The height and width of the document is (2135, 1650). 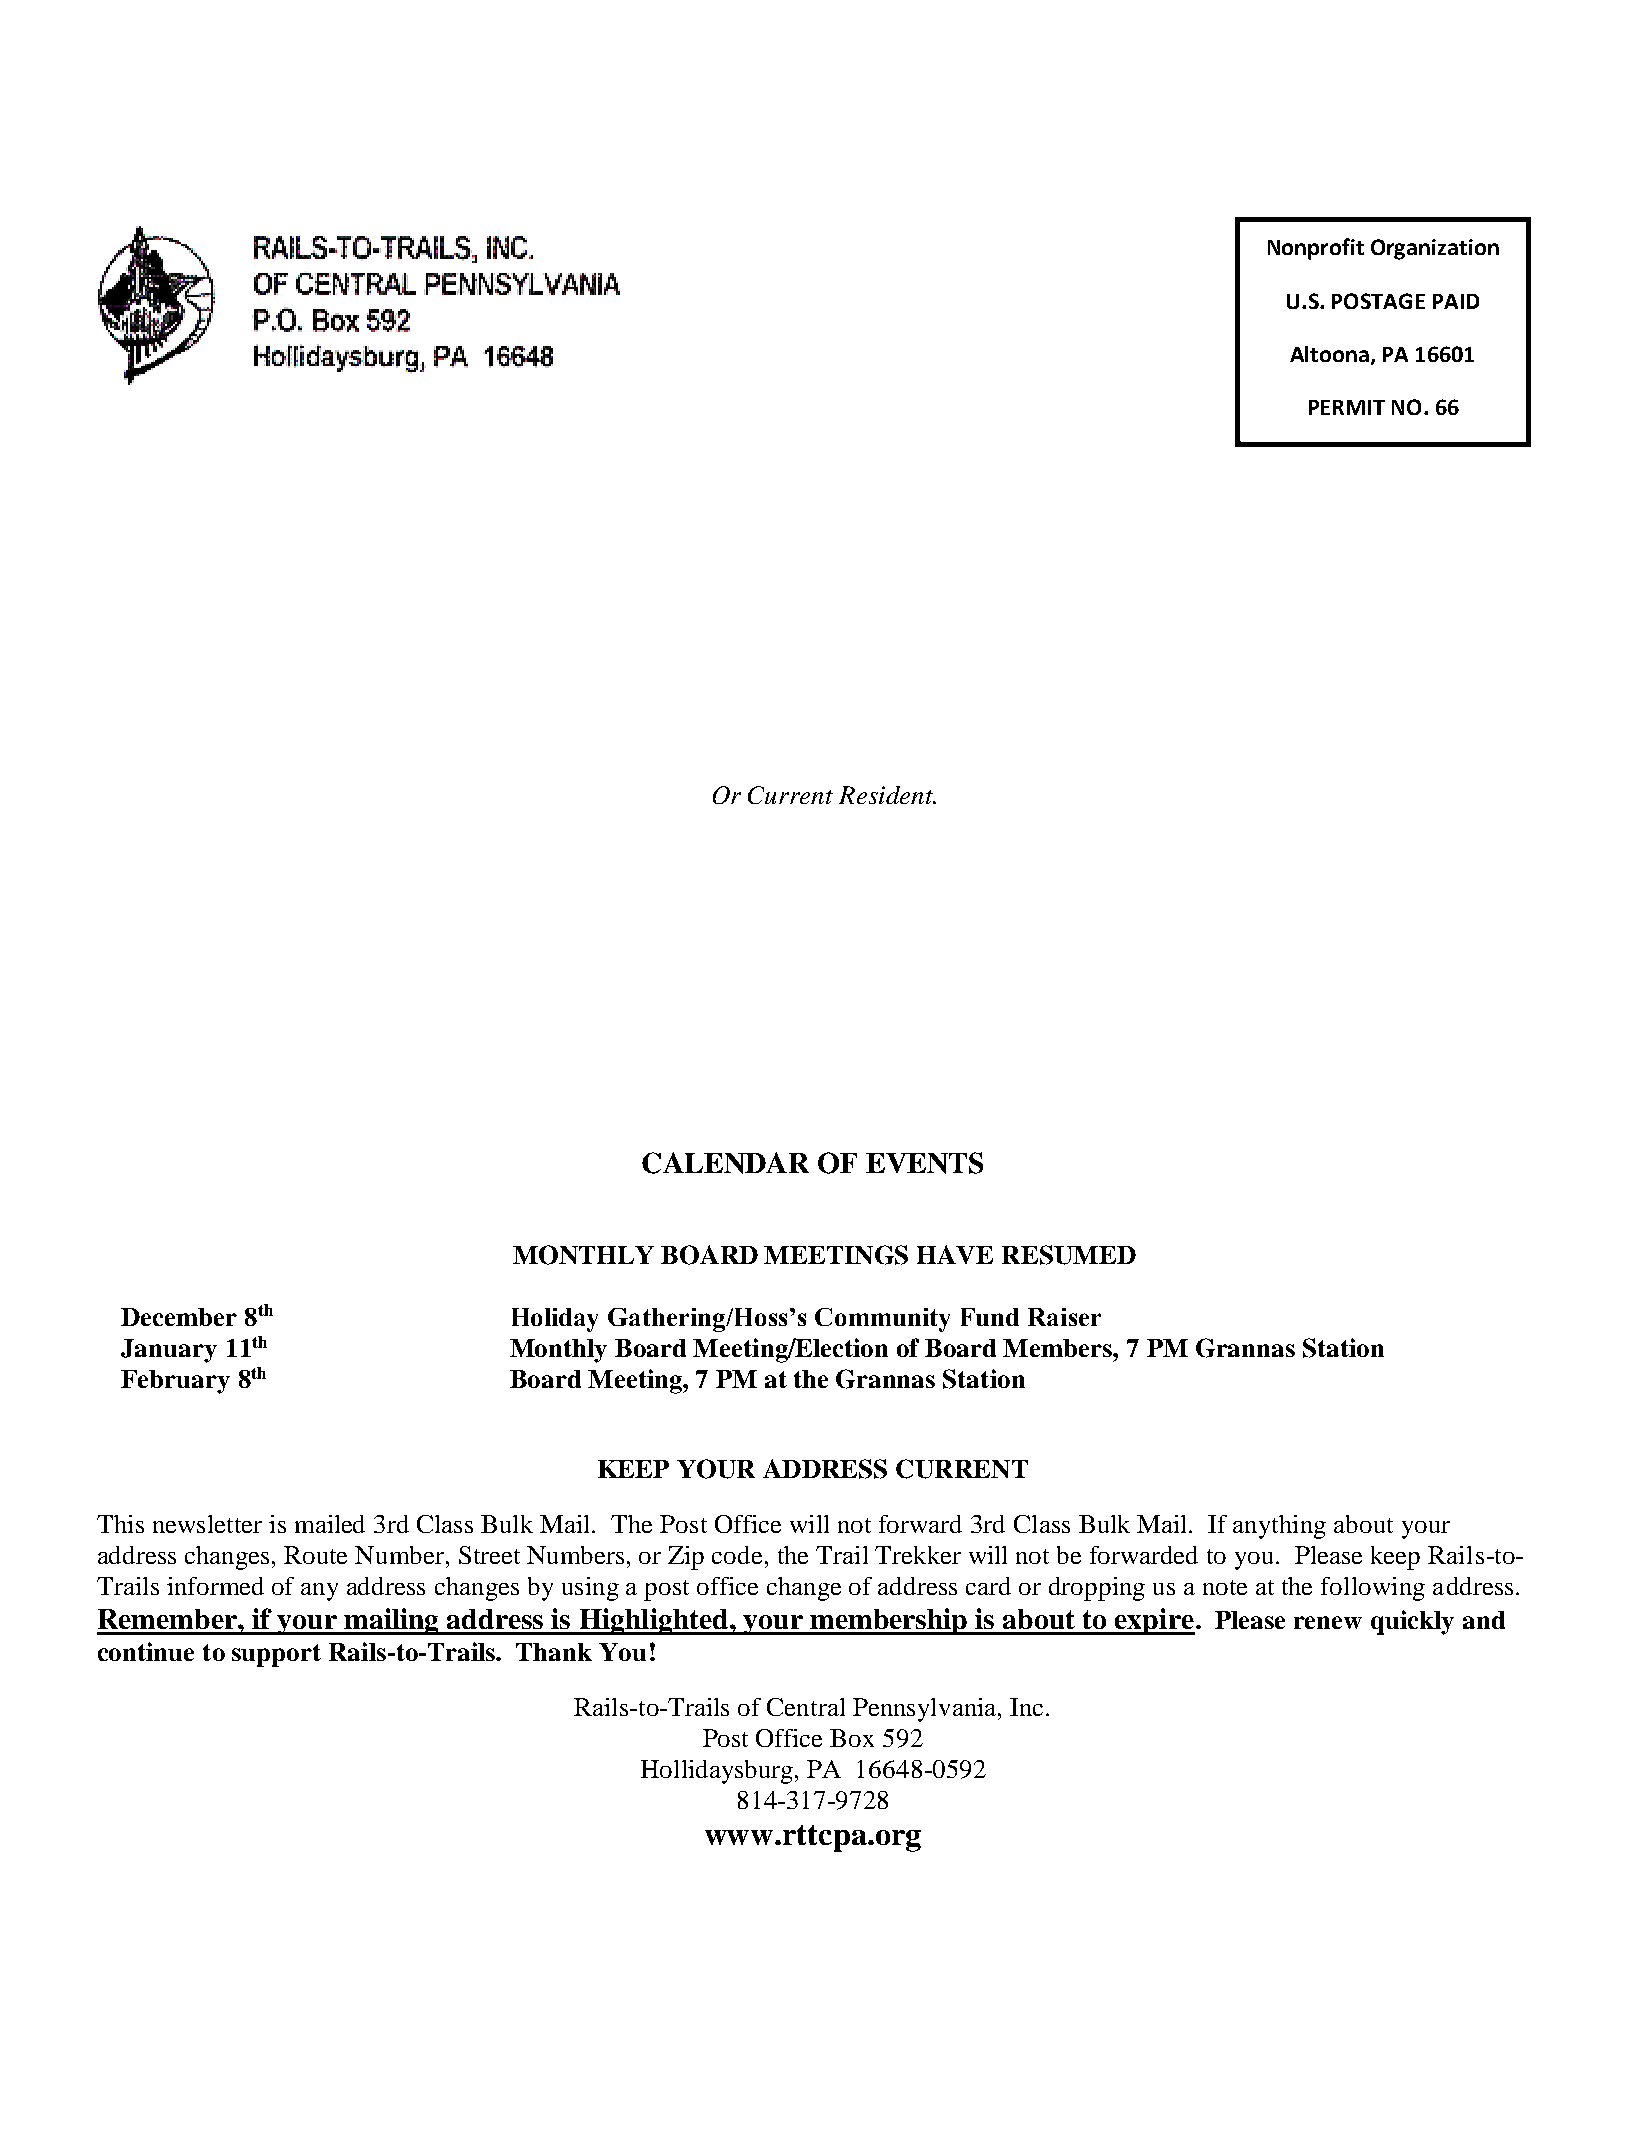 What do you see at coordinates (806, 1707) in the document?
I see `Central` at bounding box center [806, 1707].
